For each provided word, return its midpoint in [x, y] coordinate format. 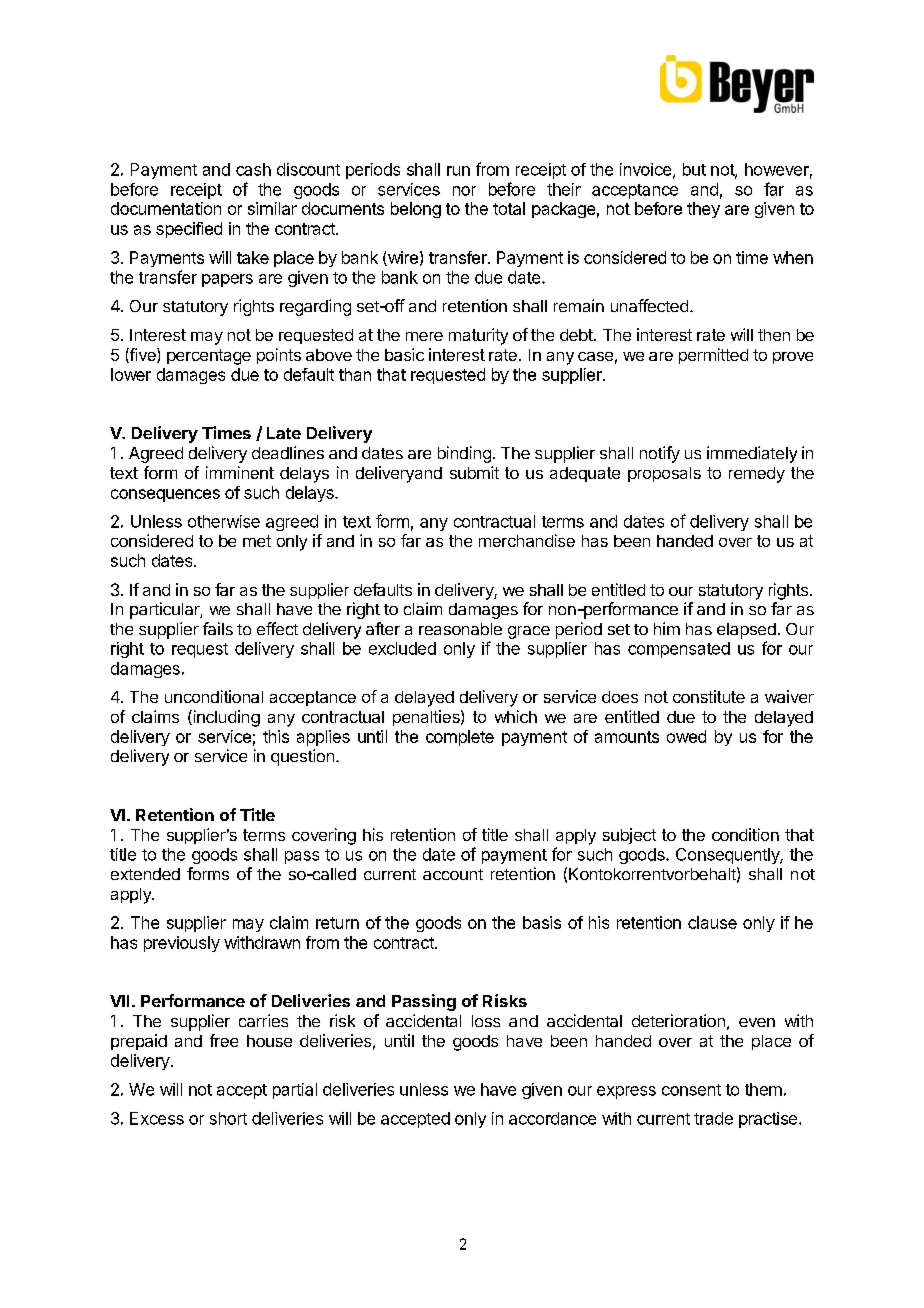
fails [218, 628]
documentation [166, 208]
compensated [679, 650]
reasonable [460, 629]
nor [464, 191]
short [228, 1118]
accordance [552, 1118]
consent [691, 1090]
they [703, 210]
